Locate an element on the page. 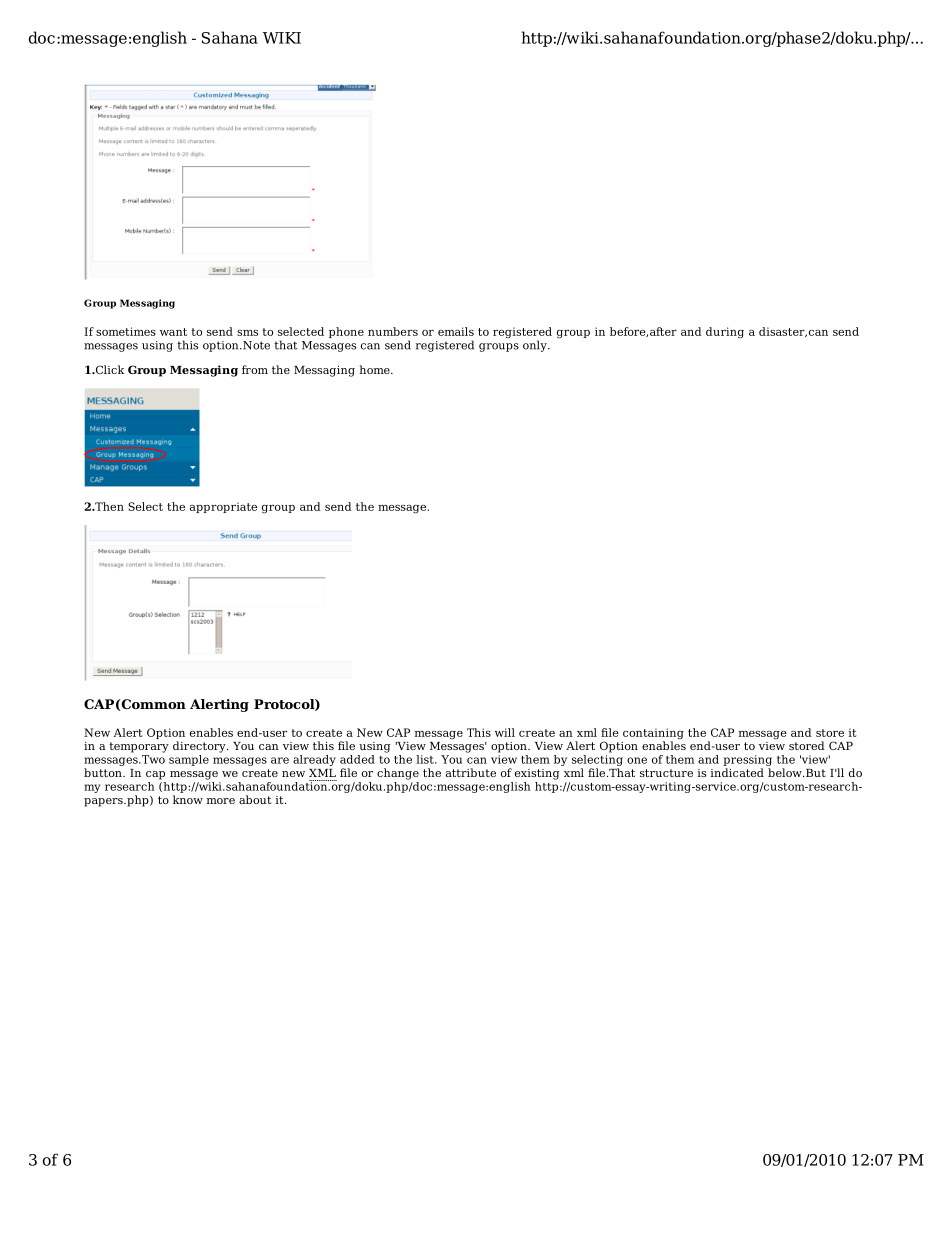 The image size is (952, 1233). emails is located at coordinates (456, 331).
